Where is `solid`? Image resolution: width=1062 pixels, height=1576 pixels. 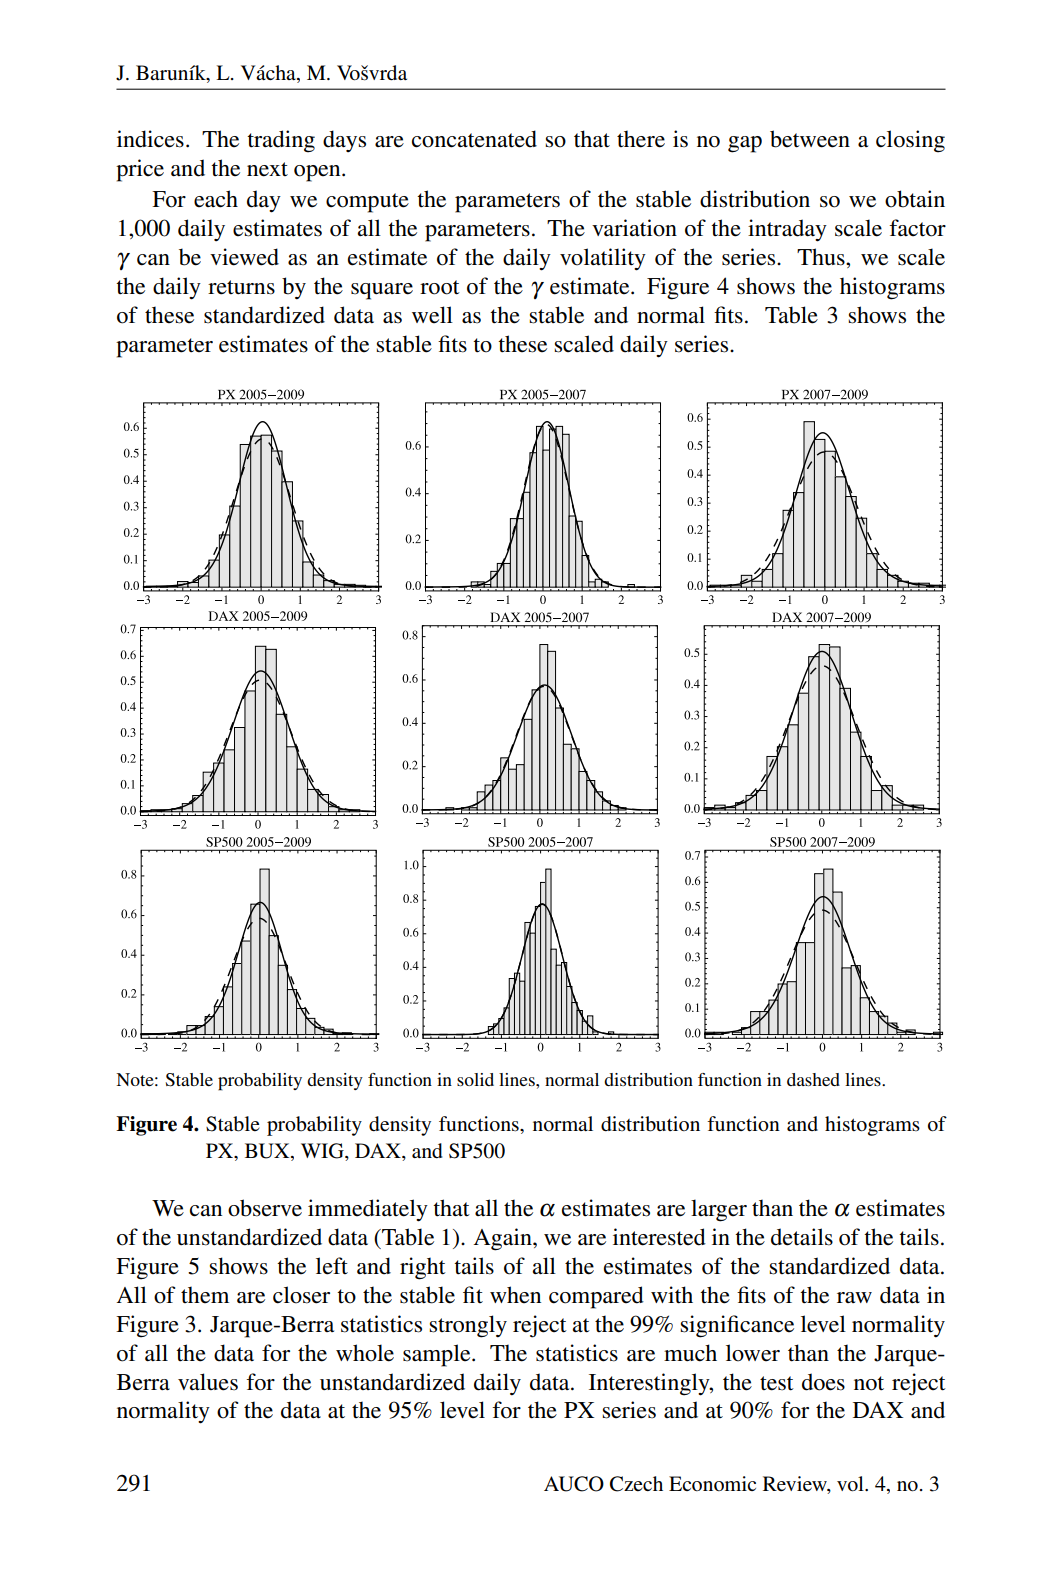 solid is located at coordinates (475, 1079).
